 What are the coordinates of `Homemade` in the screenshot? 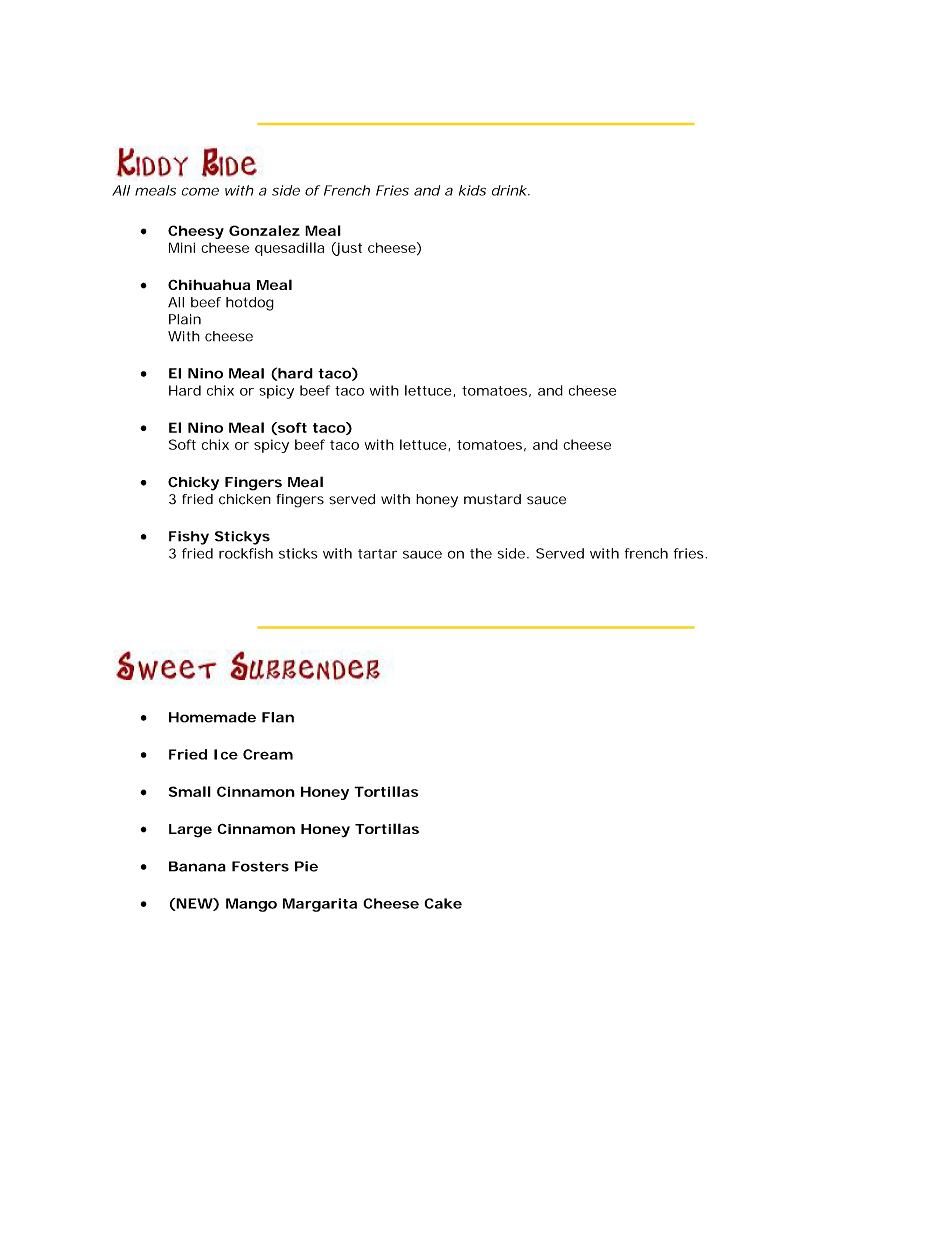 It's located at (212, 717).
